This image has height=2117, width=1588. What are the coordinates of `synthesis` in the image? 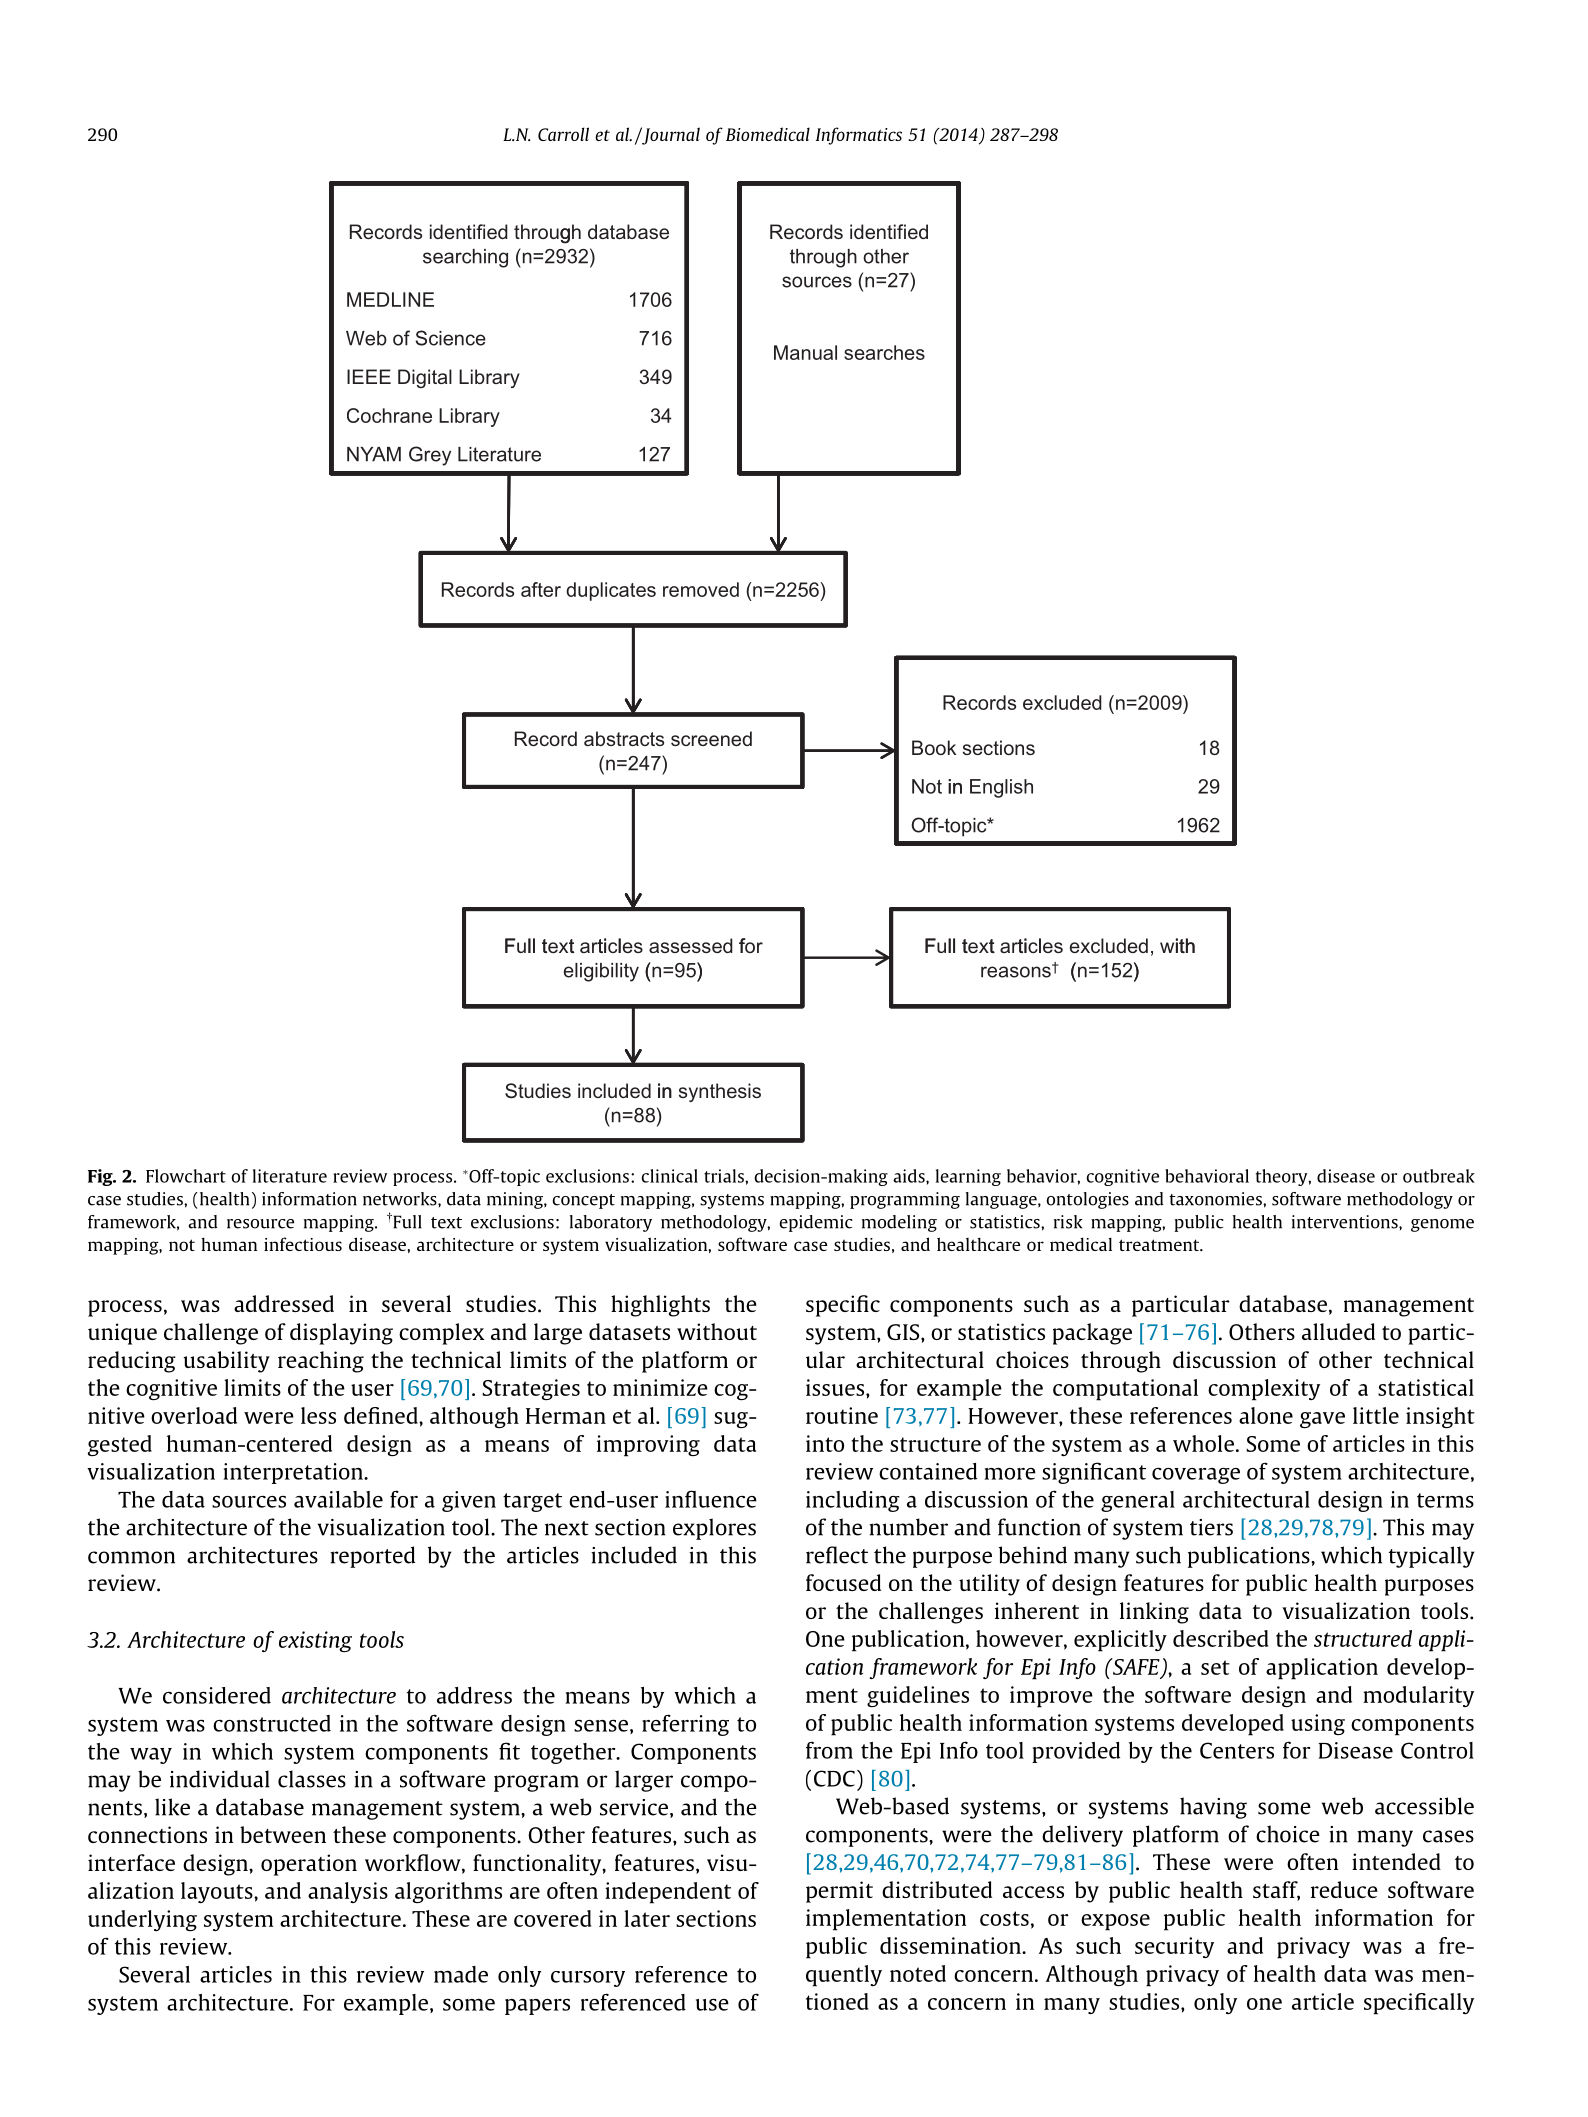 It's located at (720, 1092).
